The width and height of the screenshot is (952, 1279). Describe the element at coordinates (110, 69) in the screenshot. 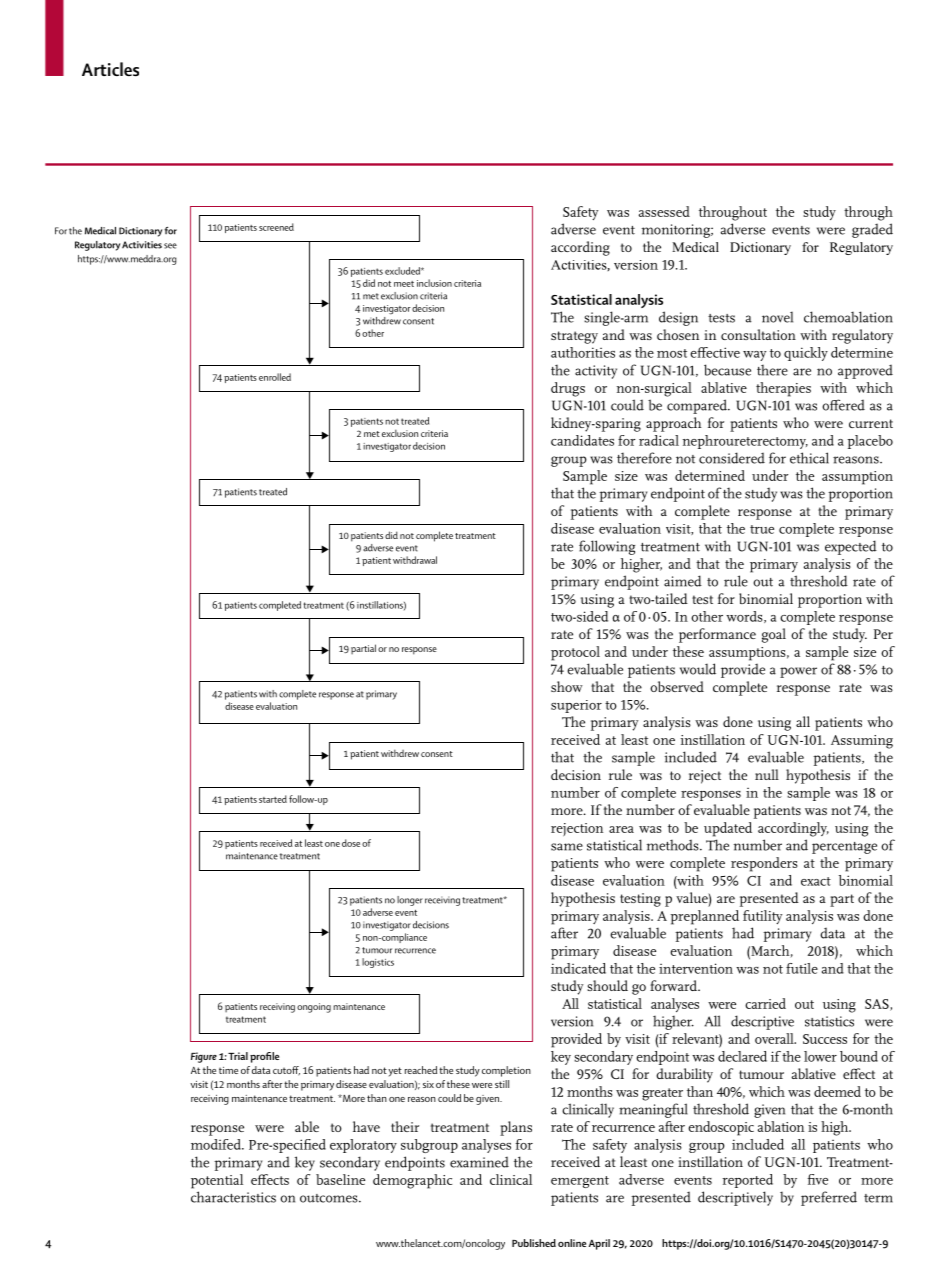

I see `Articles` at that location.
